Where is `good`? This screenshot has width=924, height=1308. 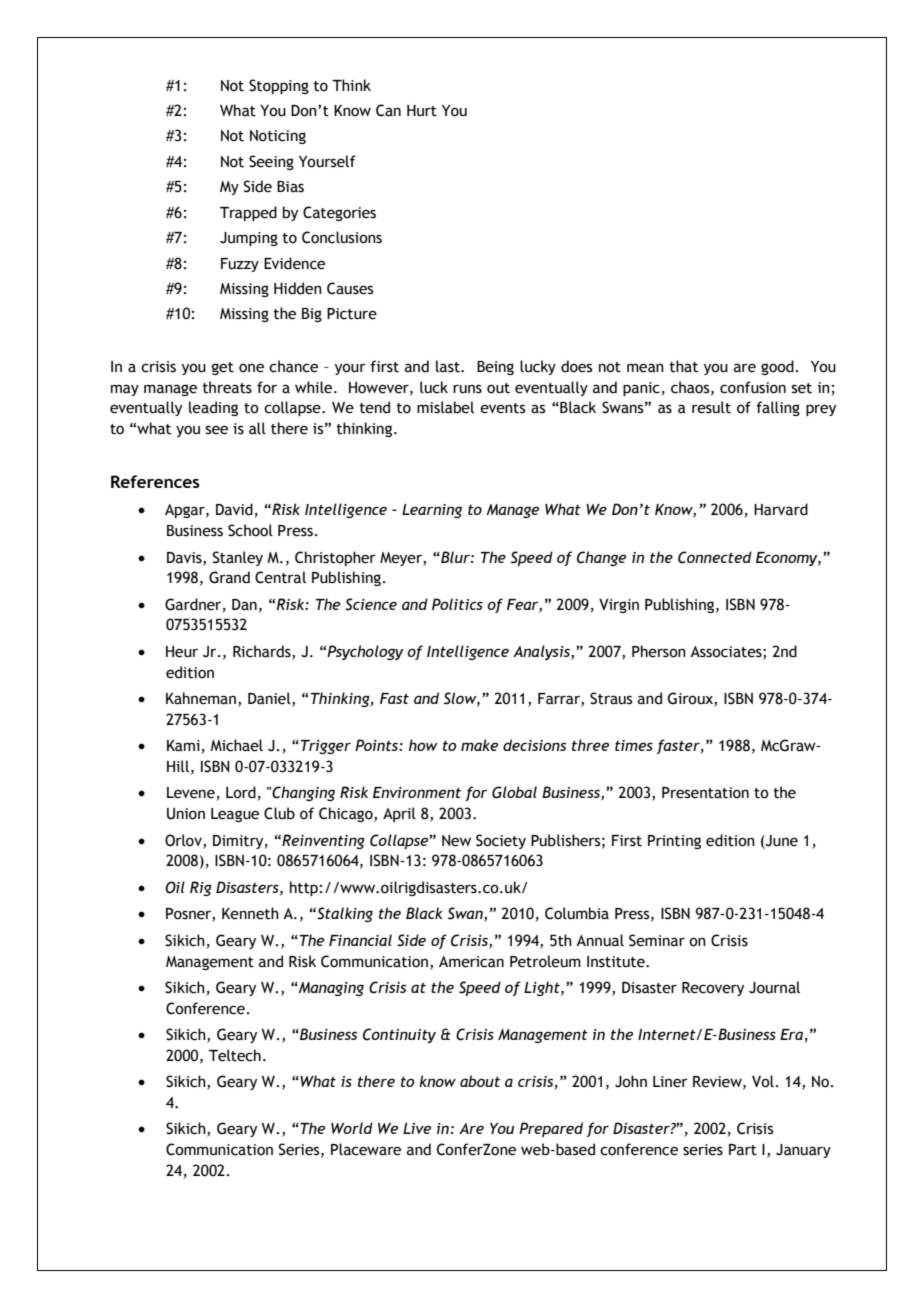
good is located at coordinates (777, 367).
